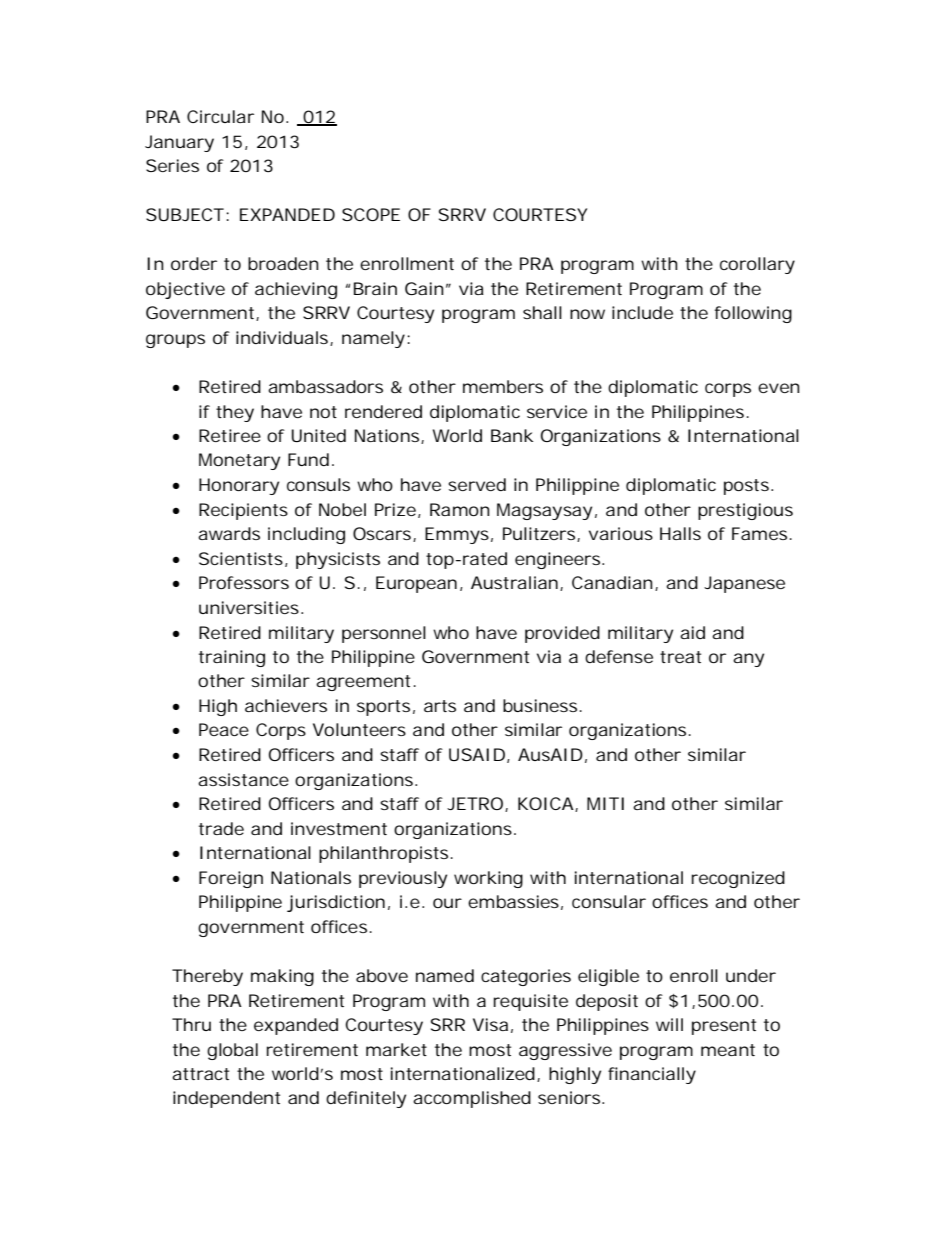  What do you see at coordinates (744, 584) in the document?
I see `Japanese` at bounding box center [744, 584].
